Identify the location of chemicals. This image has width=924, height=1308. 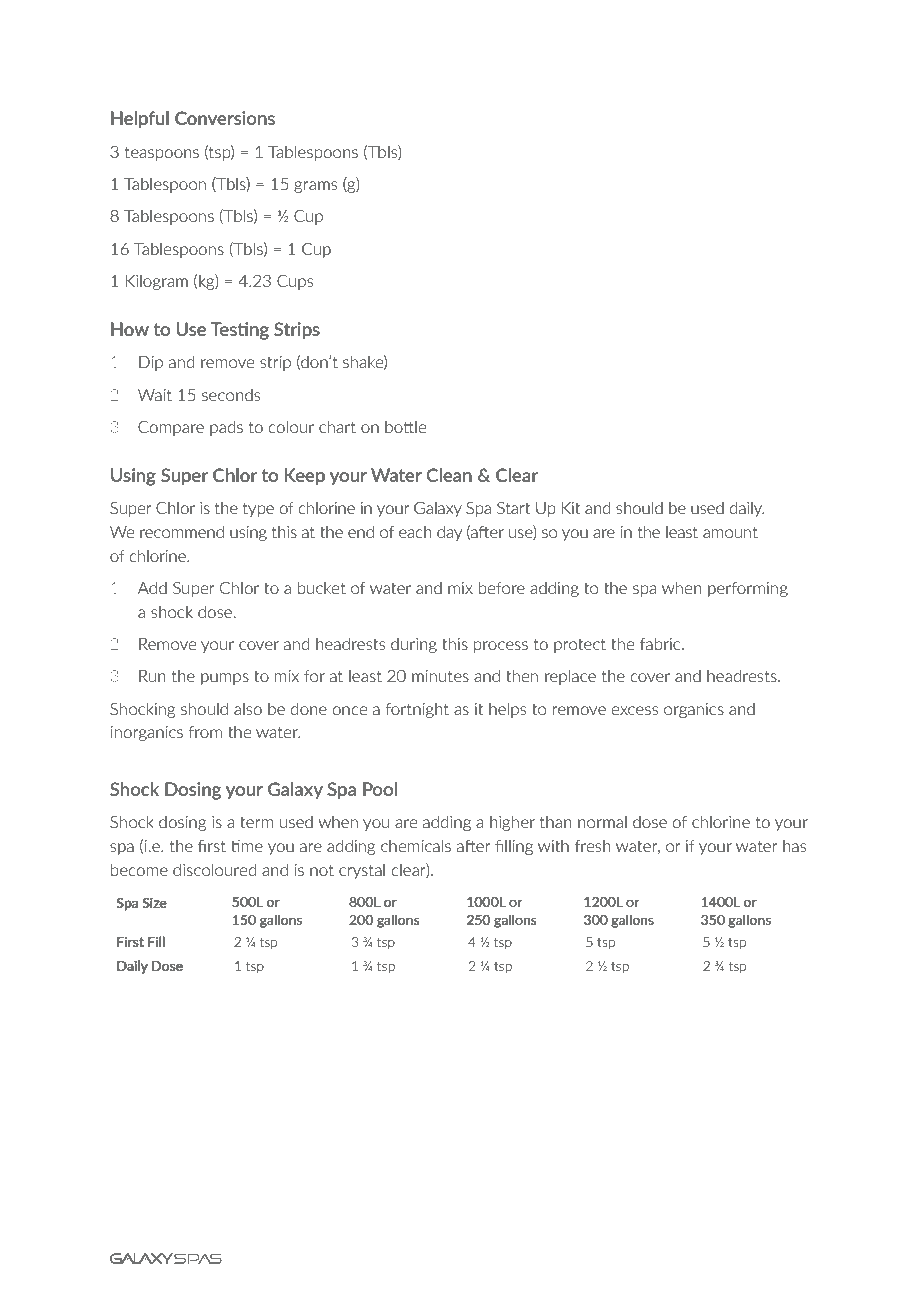
(416, 845).
